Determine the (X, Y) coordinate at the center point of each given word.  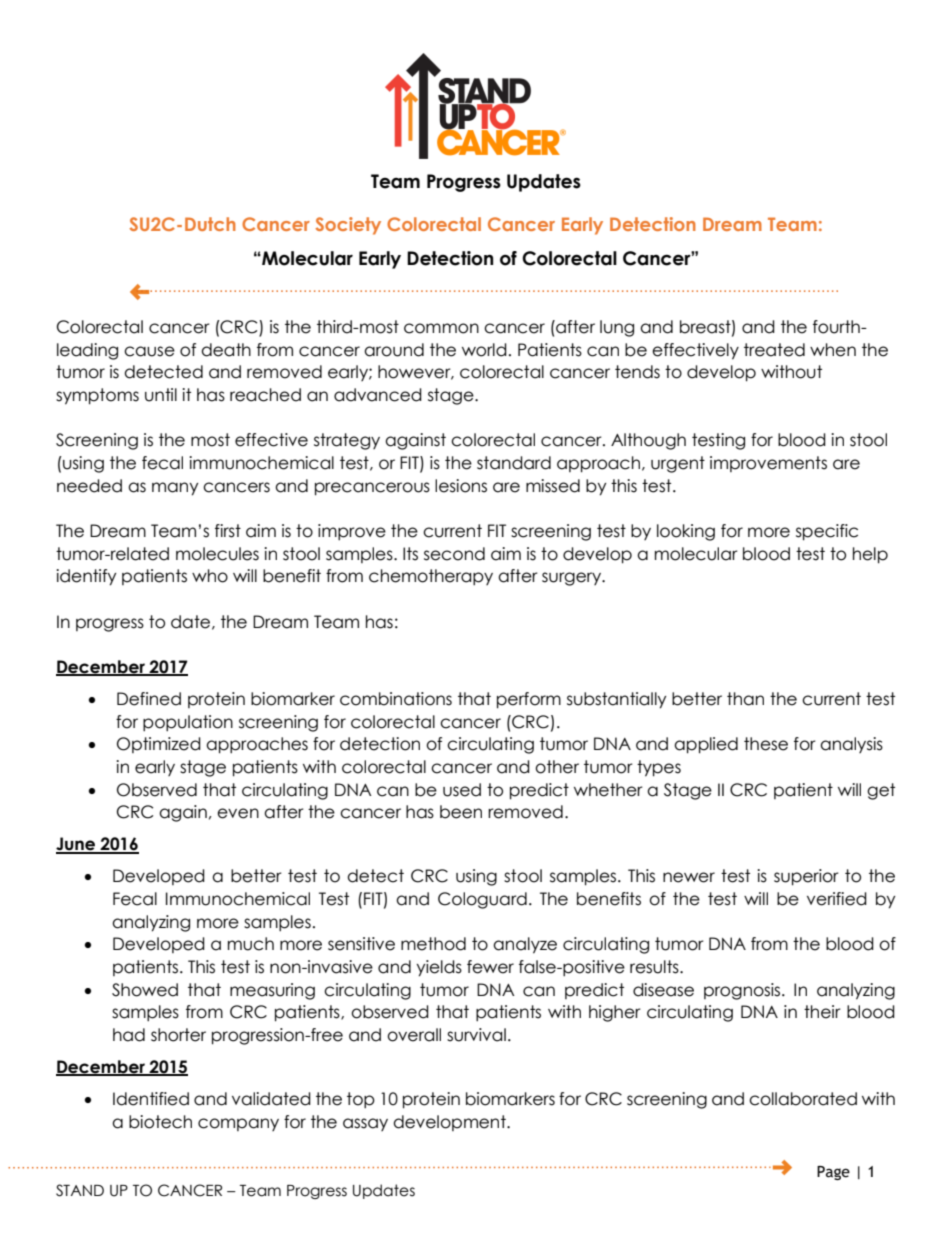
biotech (160, 1122)
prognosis (743, 991)
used (462, 790)
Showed (145, 990)
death (226, 350)
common (441, 328)
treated (774, 350)
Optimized (159, 745)
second (454, 554)
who (210, 576)
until (161, 395)
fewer (490, 967)
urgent (678, 464)
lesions (461, 486)
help (870, 555)
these (766, 744)
